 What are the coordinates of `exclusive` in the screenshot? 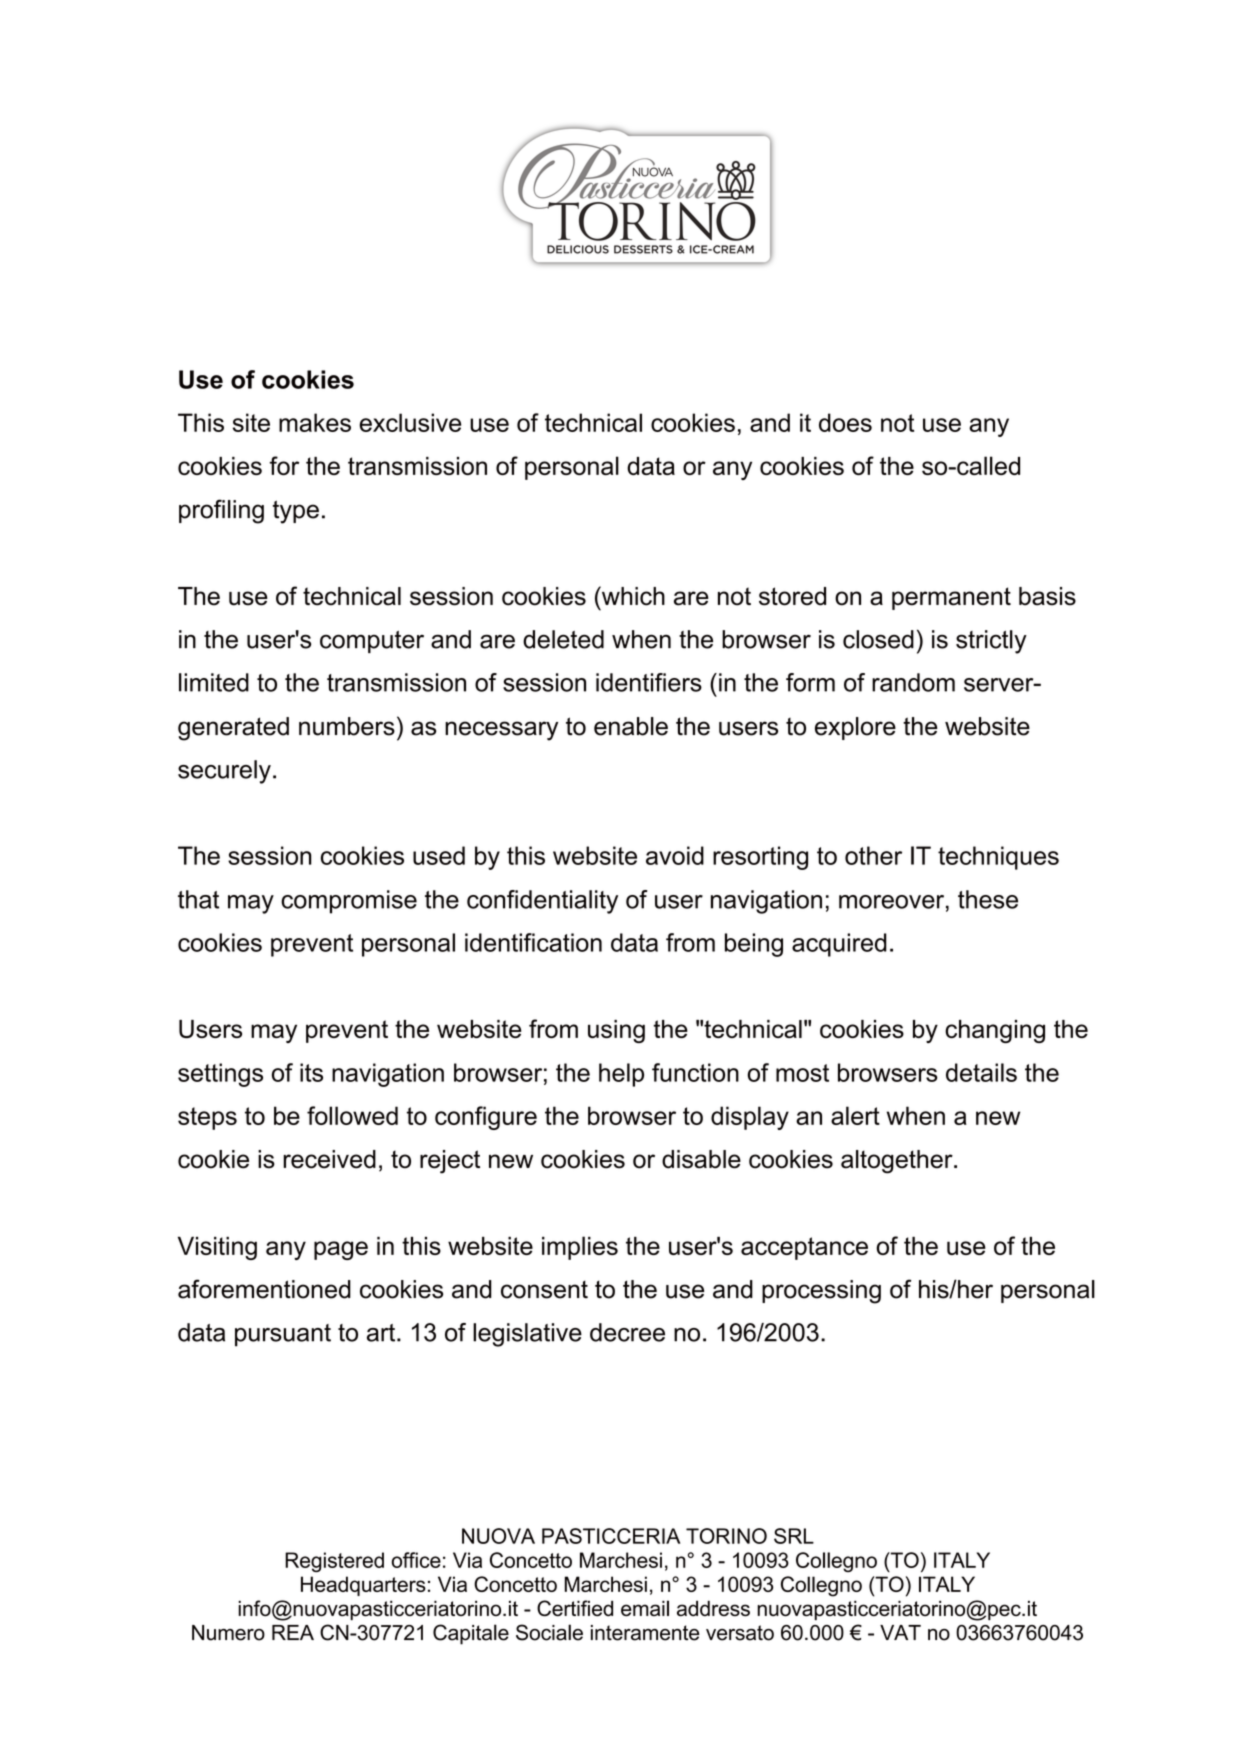 It's located at (410, 422).
